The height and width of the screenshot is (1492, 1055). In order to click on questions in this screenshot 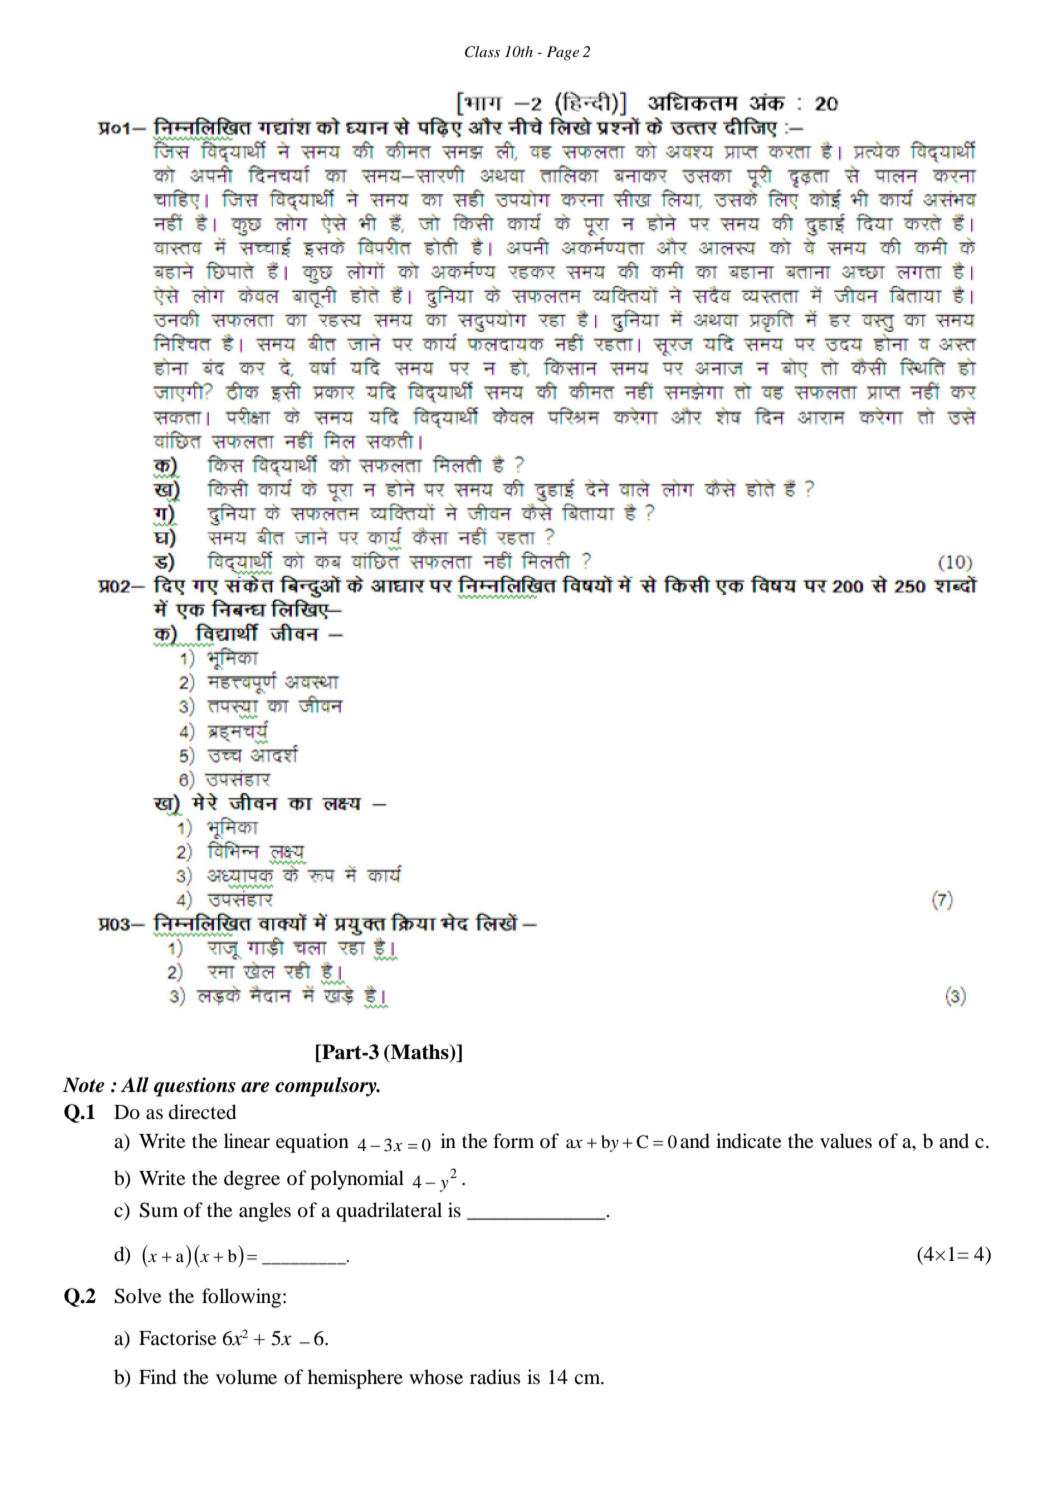, I will do `click(195, 1087)`.
